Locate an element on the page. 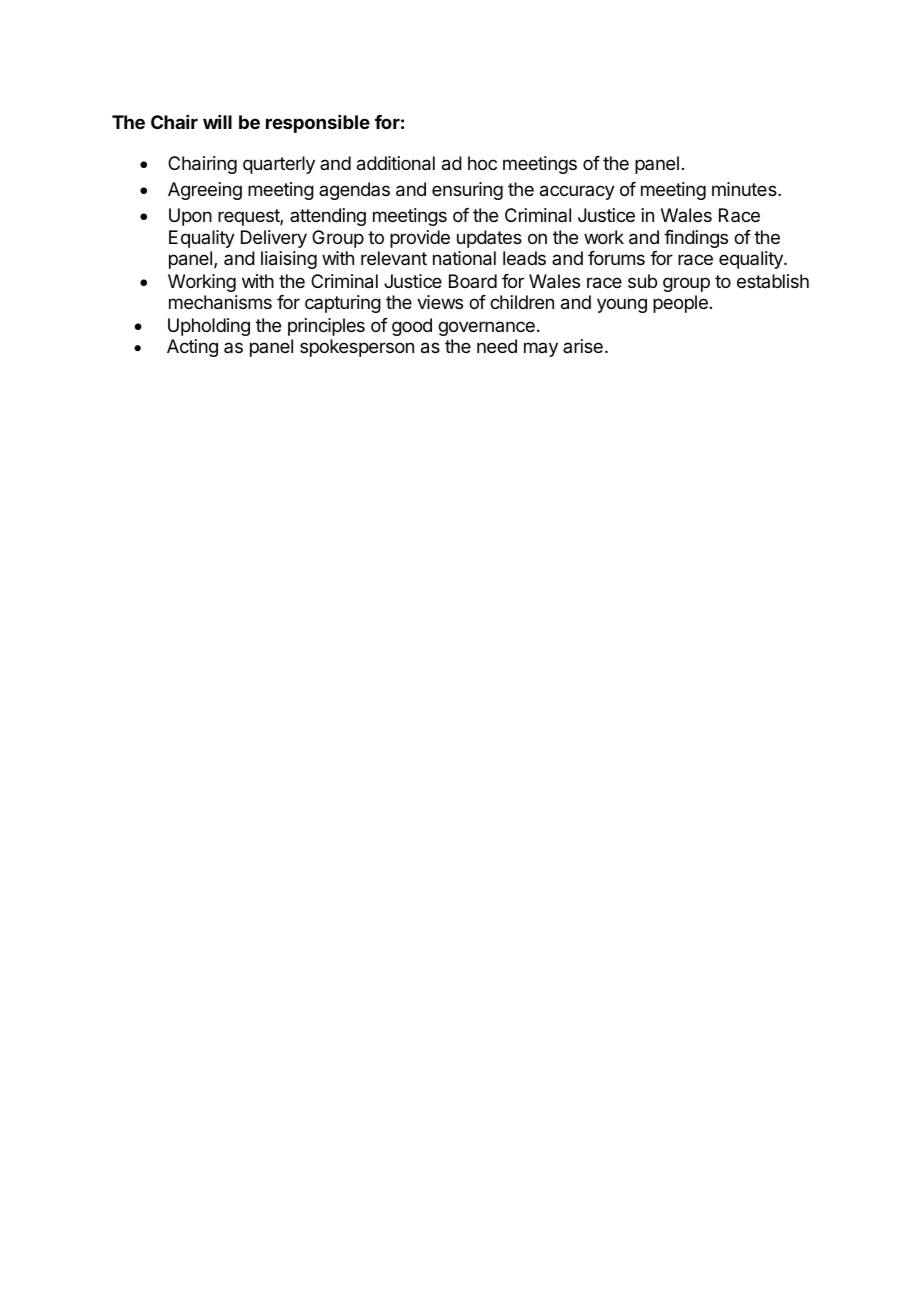  will is located at coordinates (217, 122).
